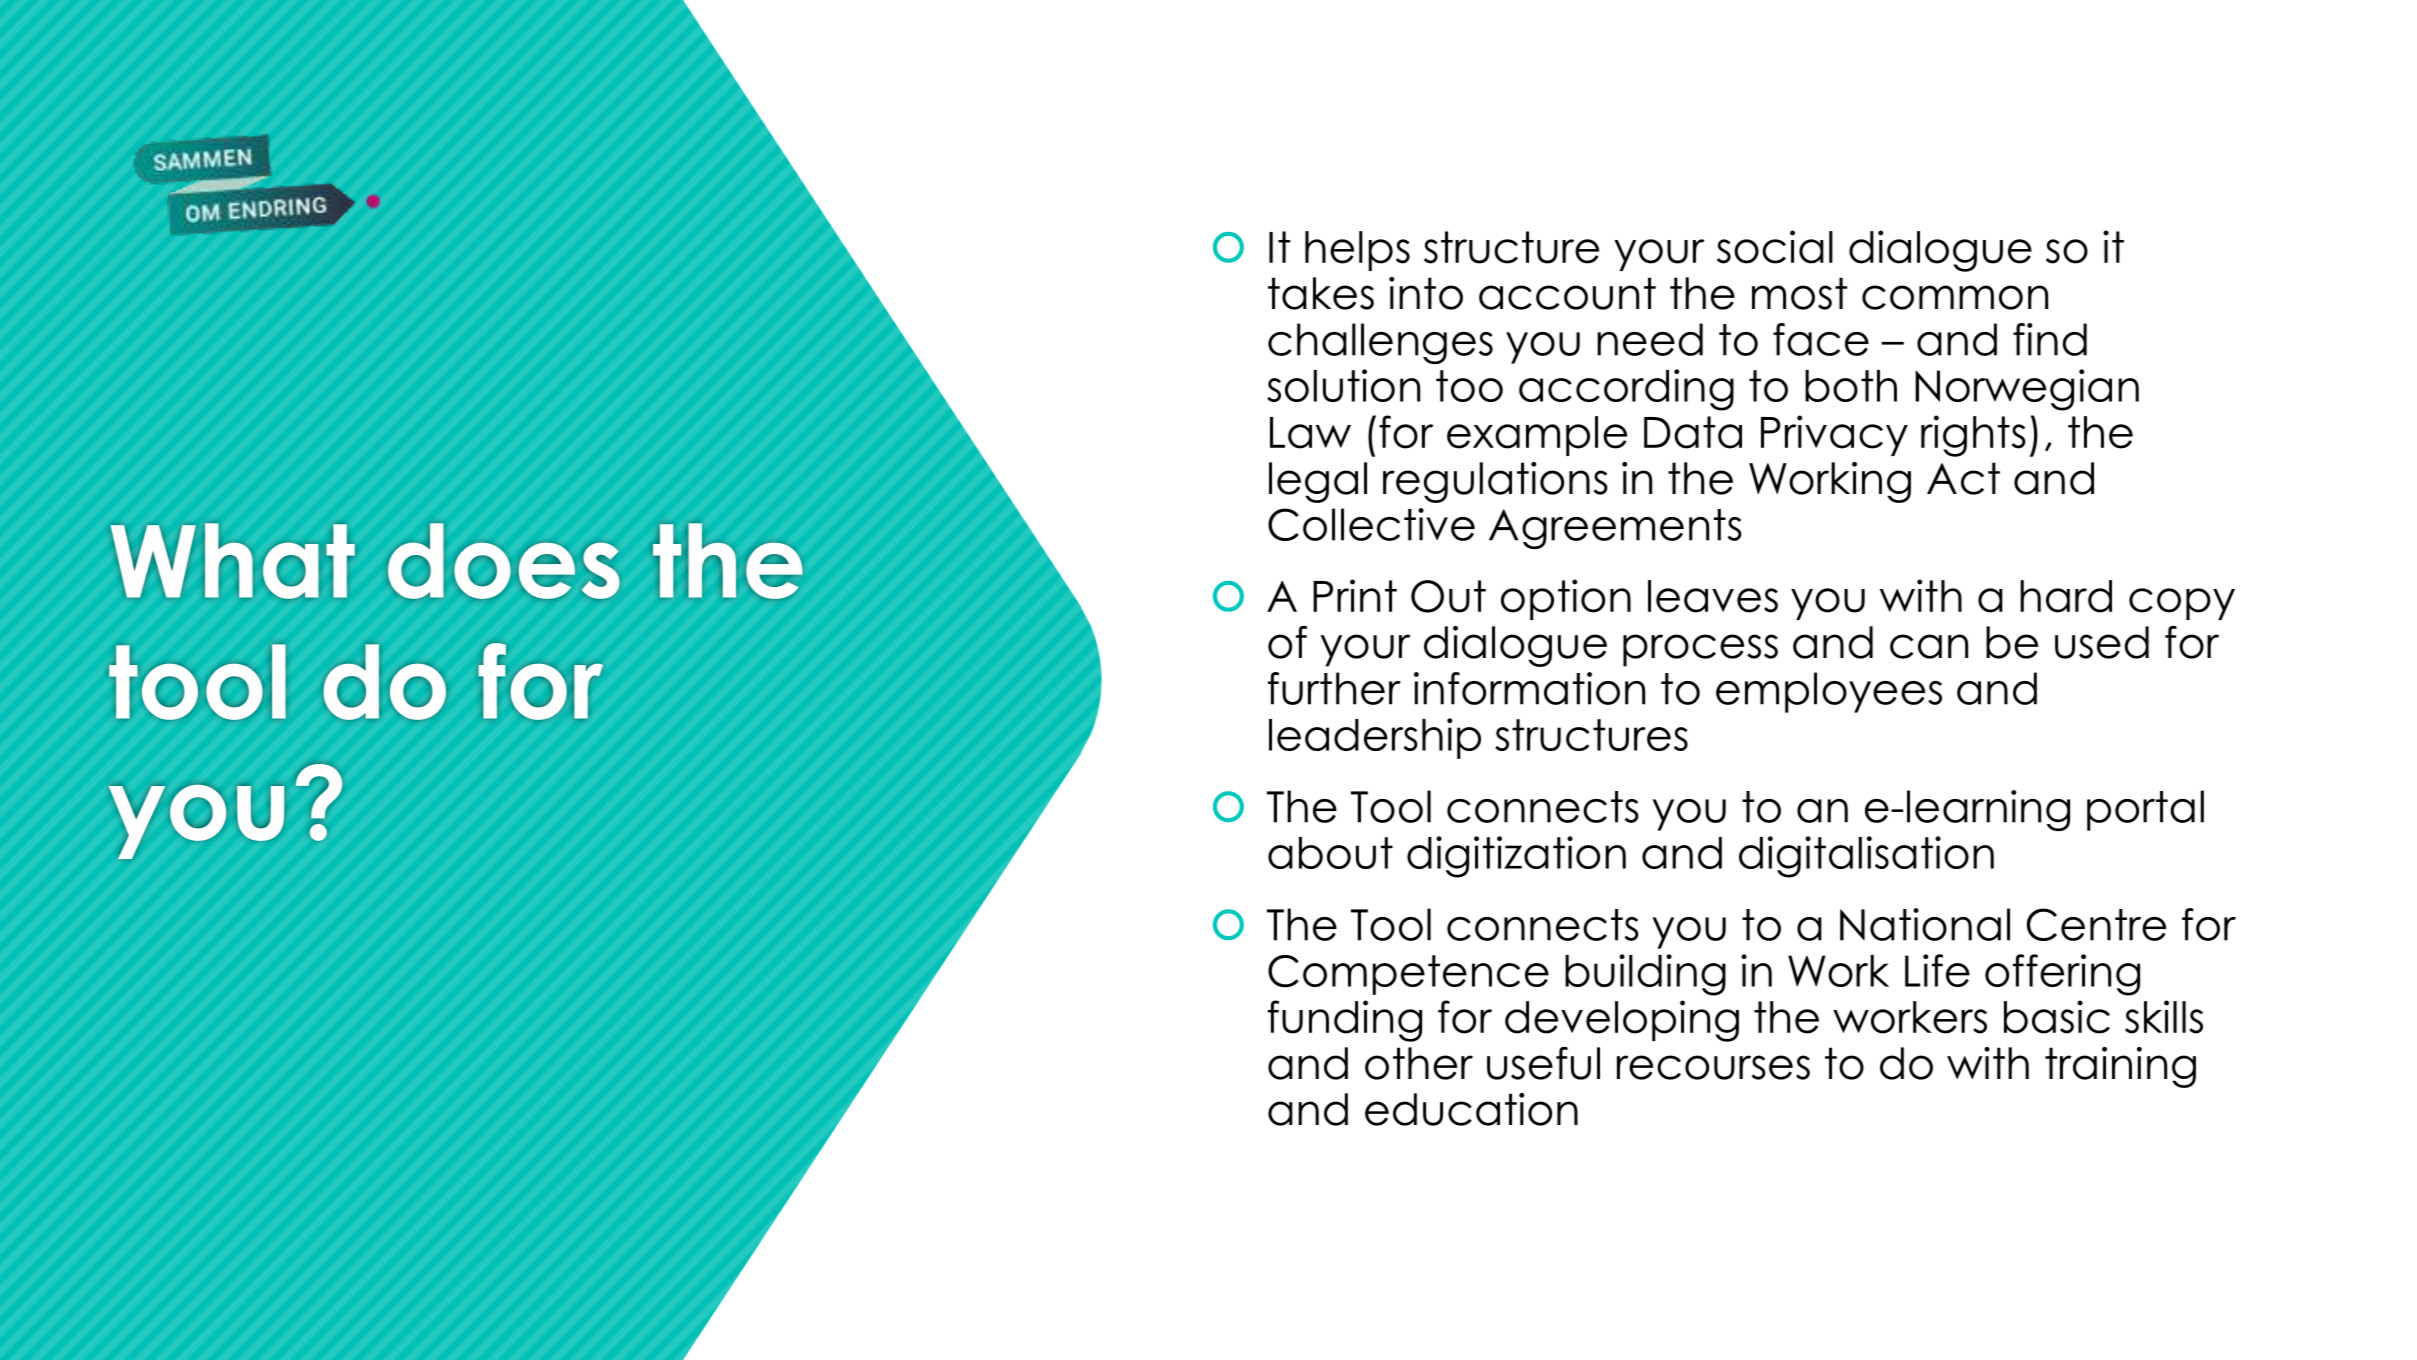  I want to click on helps, so click(1357, 251).
